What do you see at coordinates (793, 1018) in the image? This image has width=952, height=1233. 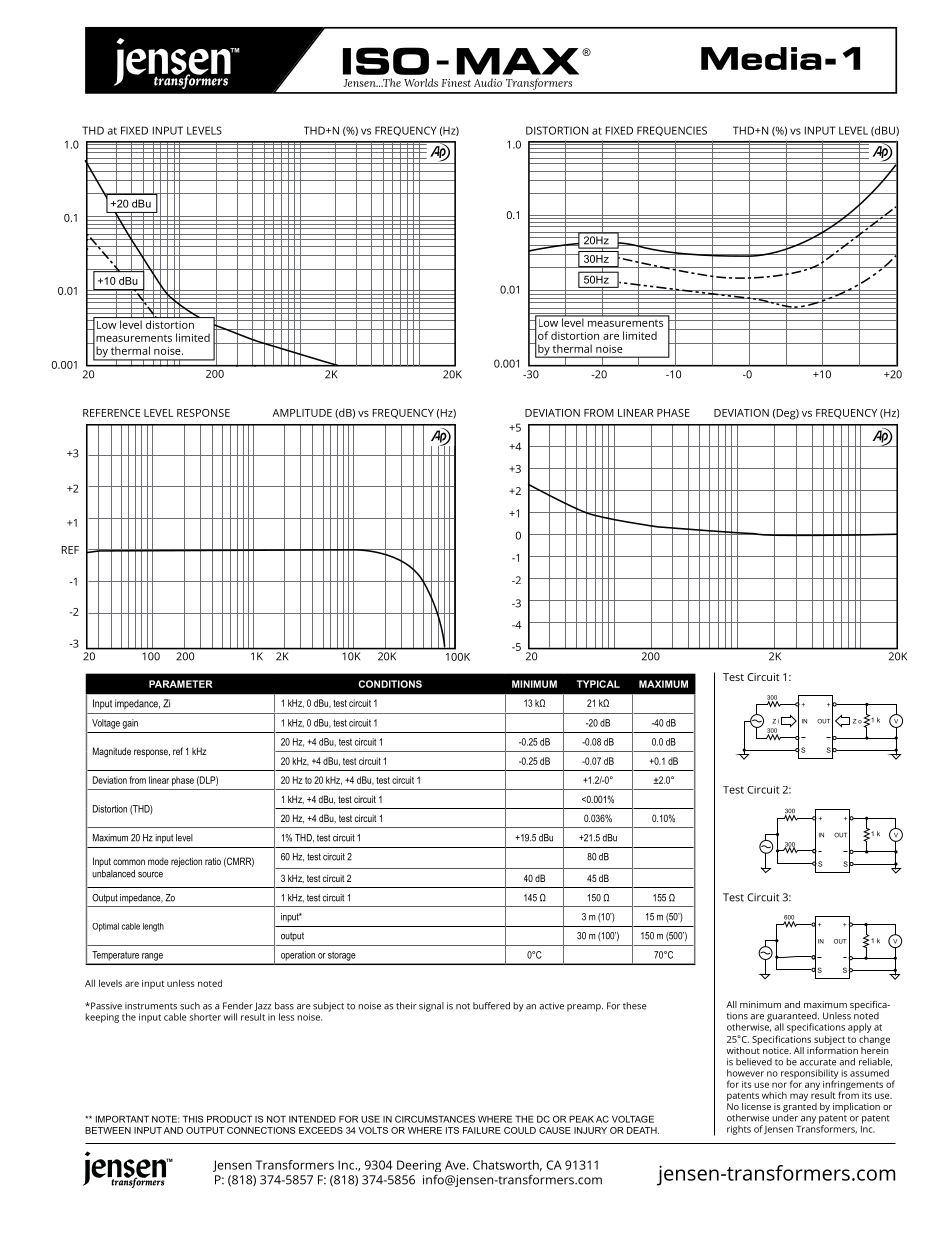 I see `guaranteed` at bounding box center [793, 1018].
